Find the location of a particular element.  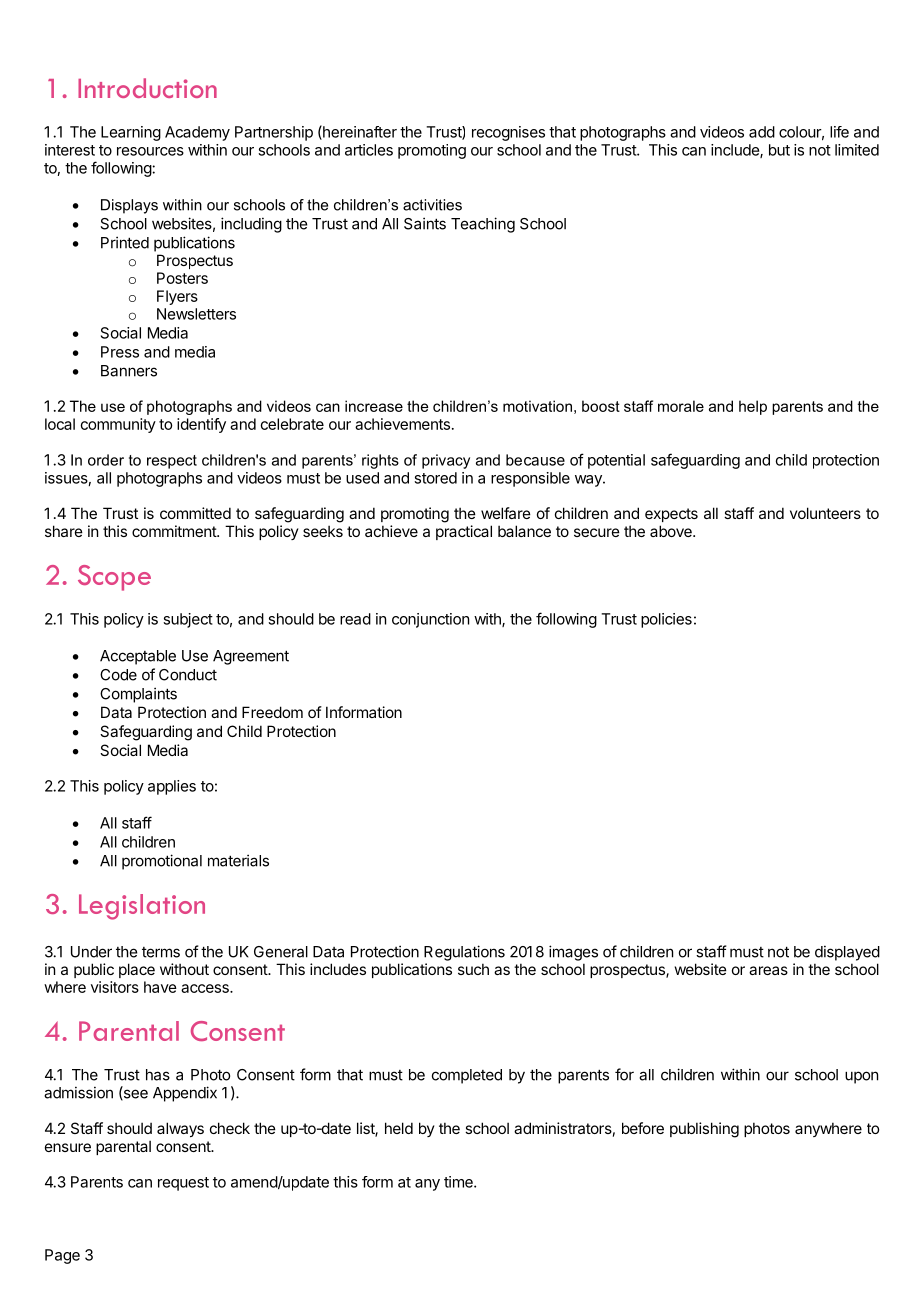

Learning is located at coordinates (131, 133).
